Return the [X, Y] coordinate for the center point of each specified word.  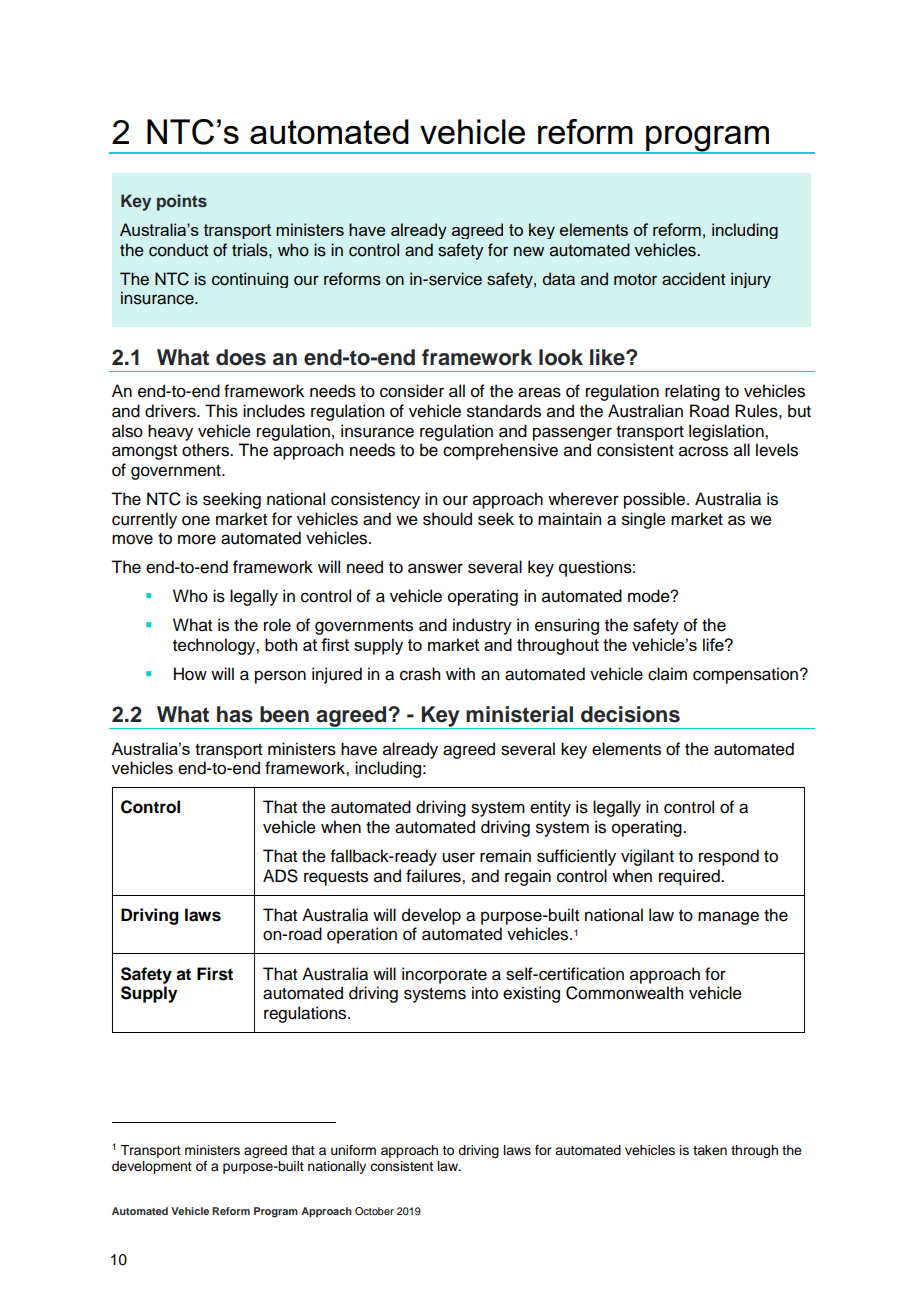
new [529, 251]
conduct [178, 250]
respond [729, 857]
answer [435, 568]
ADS [280, 876]
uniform [353, 1150]
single [644, 520]
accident [693, 279]
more [197, 539]
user [458, 857]
